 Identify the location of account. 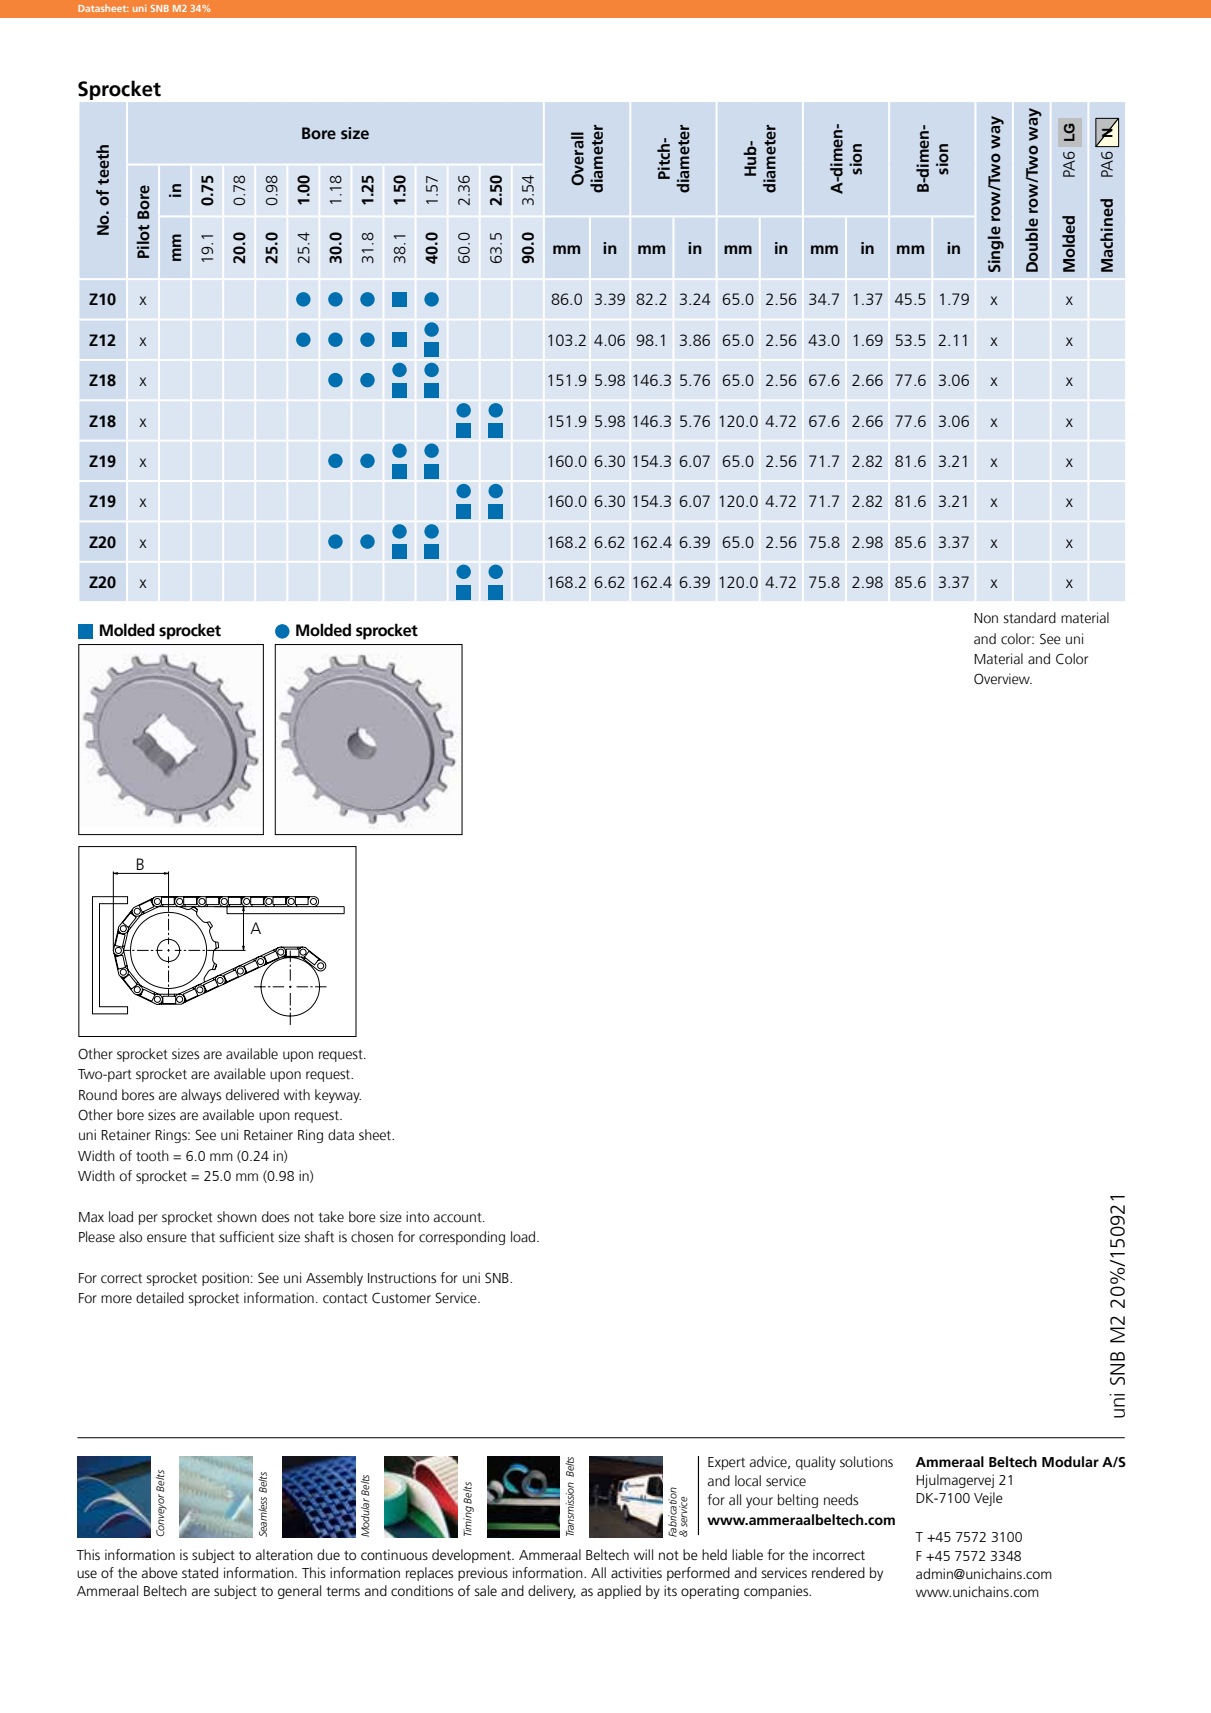
(459, 1218).
